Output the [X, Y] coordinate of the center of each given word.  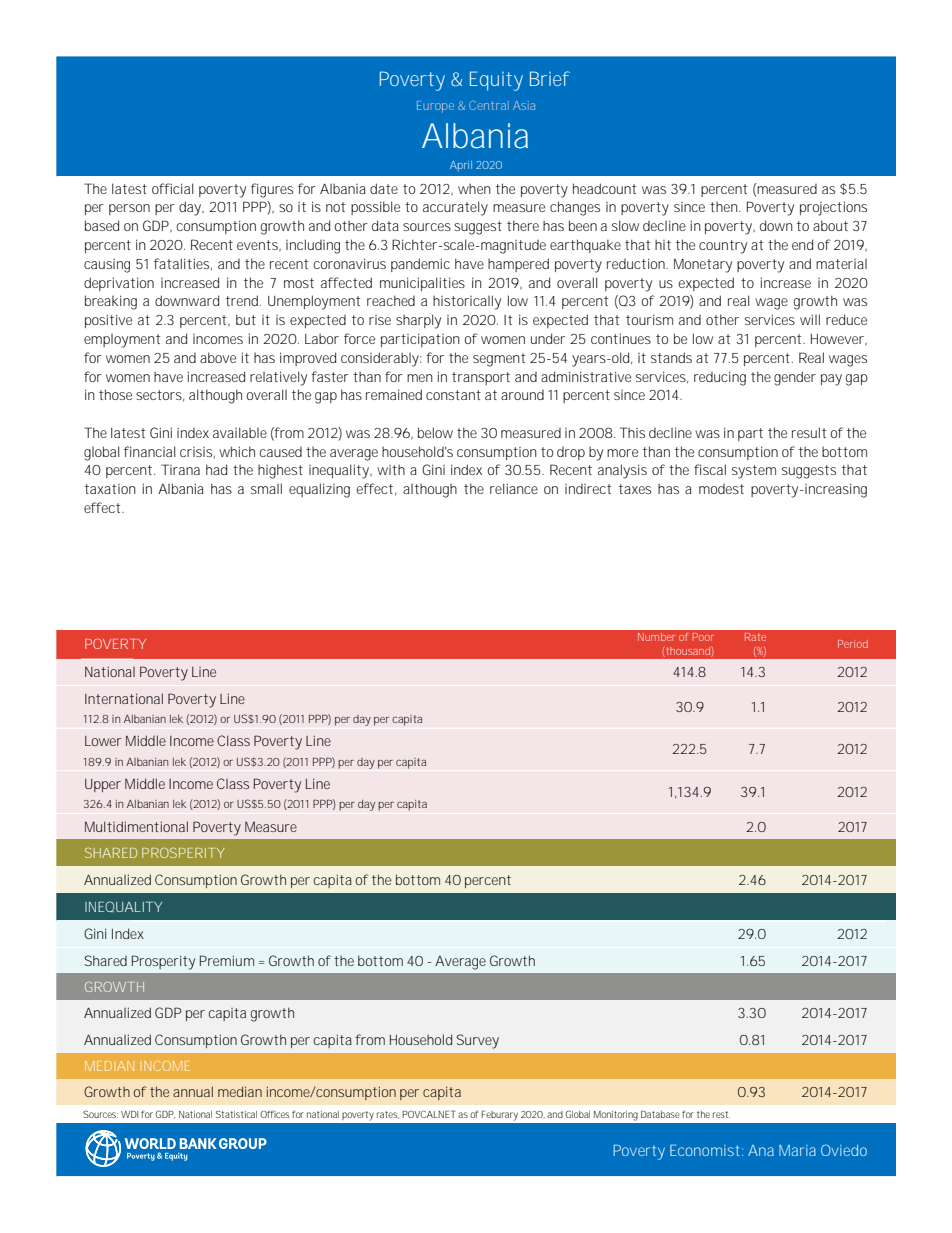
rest [721, 1114]
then [725, 206]
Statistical [236, 1114]
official [172, 188]
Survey [478, 1041]
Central [489, 105]
